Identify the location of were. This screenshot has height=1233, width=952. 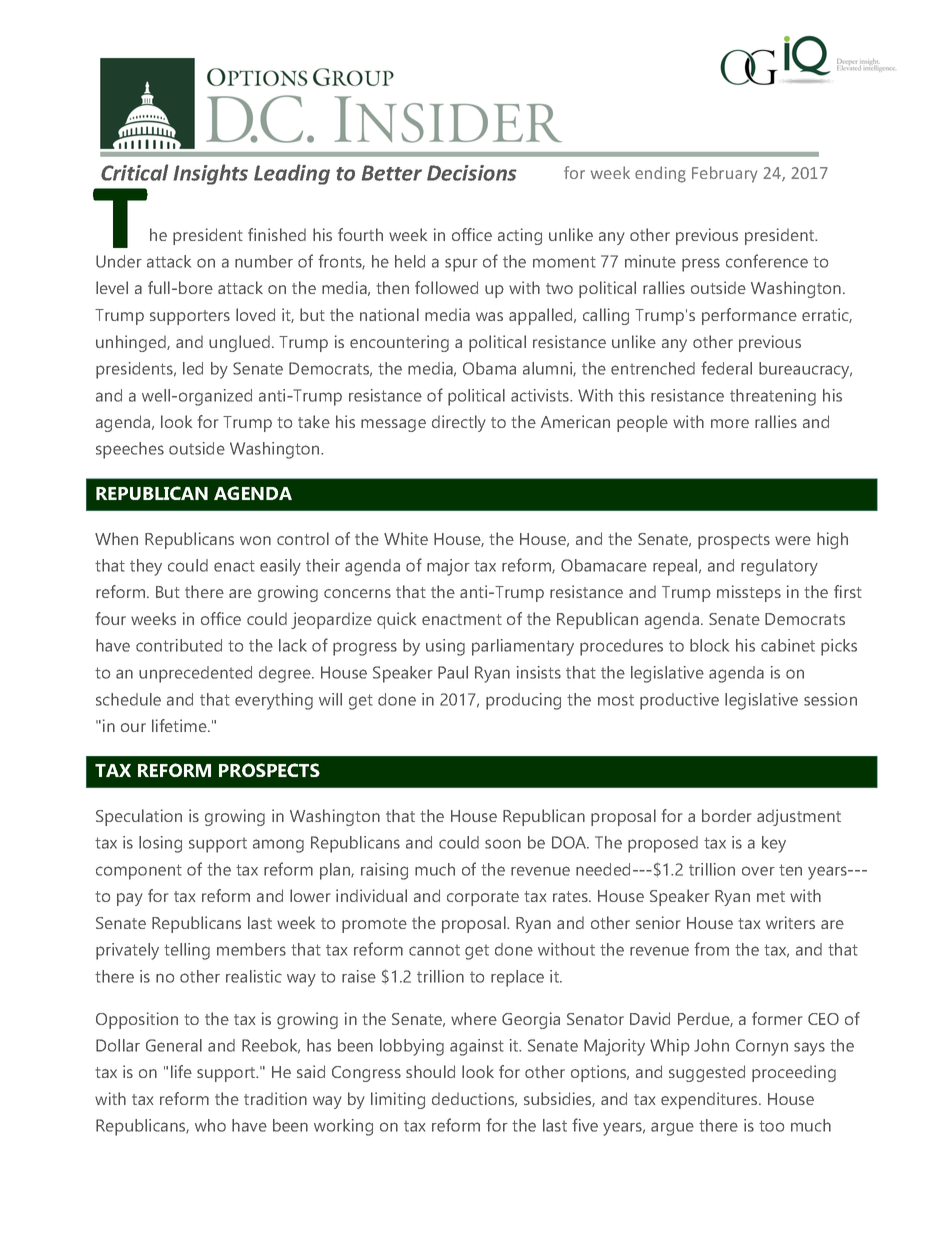
(793, 540).
